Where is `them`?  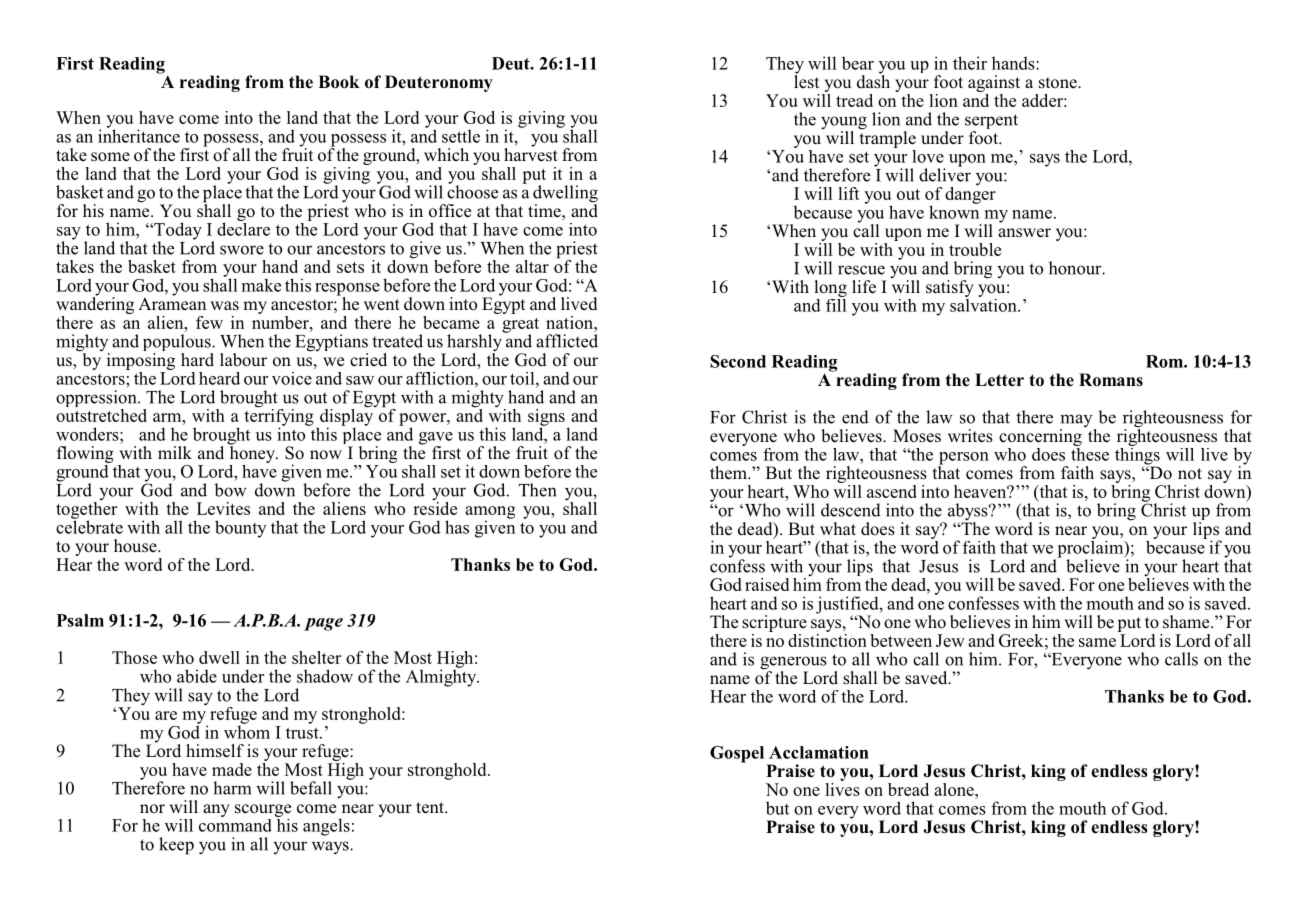 them is located at coordinates (729, 473).
